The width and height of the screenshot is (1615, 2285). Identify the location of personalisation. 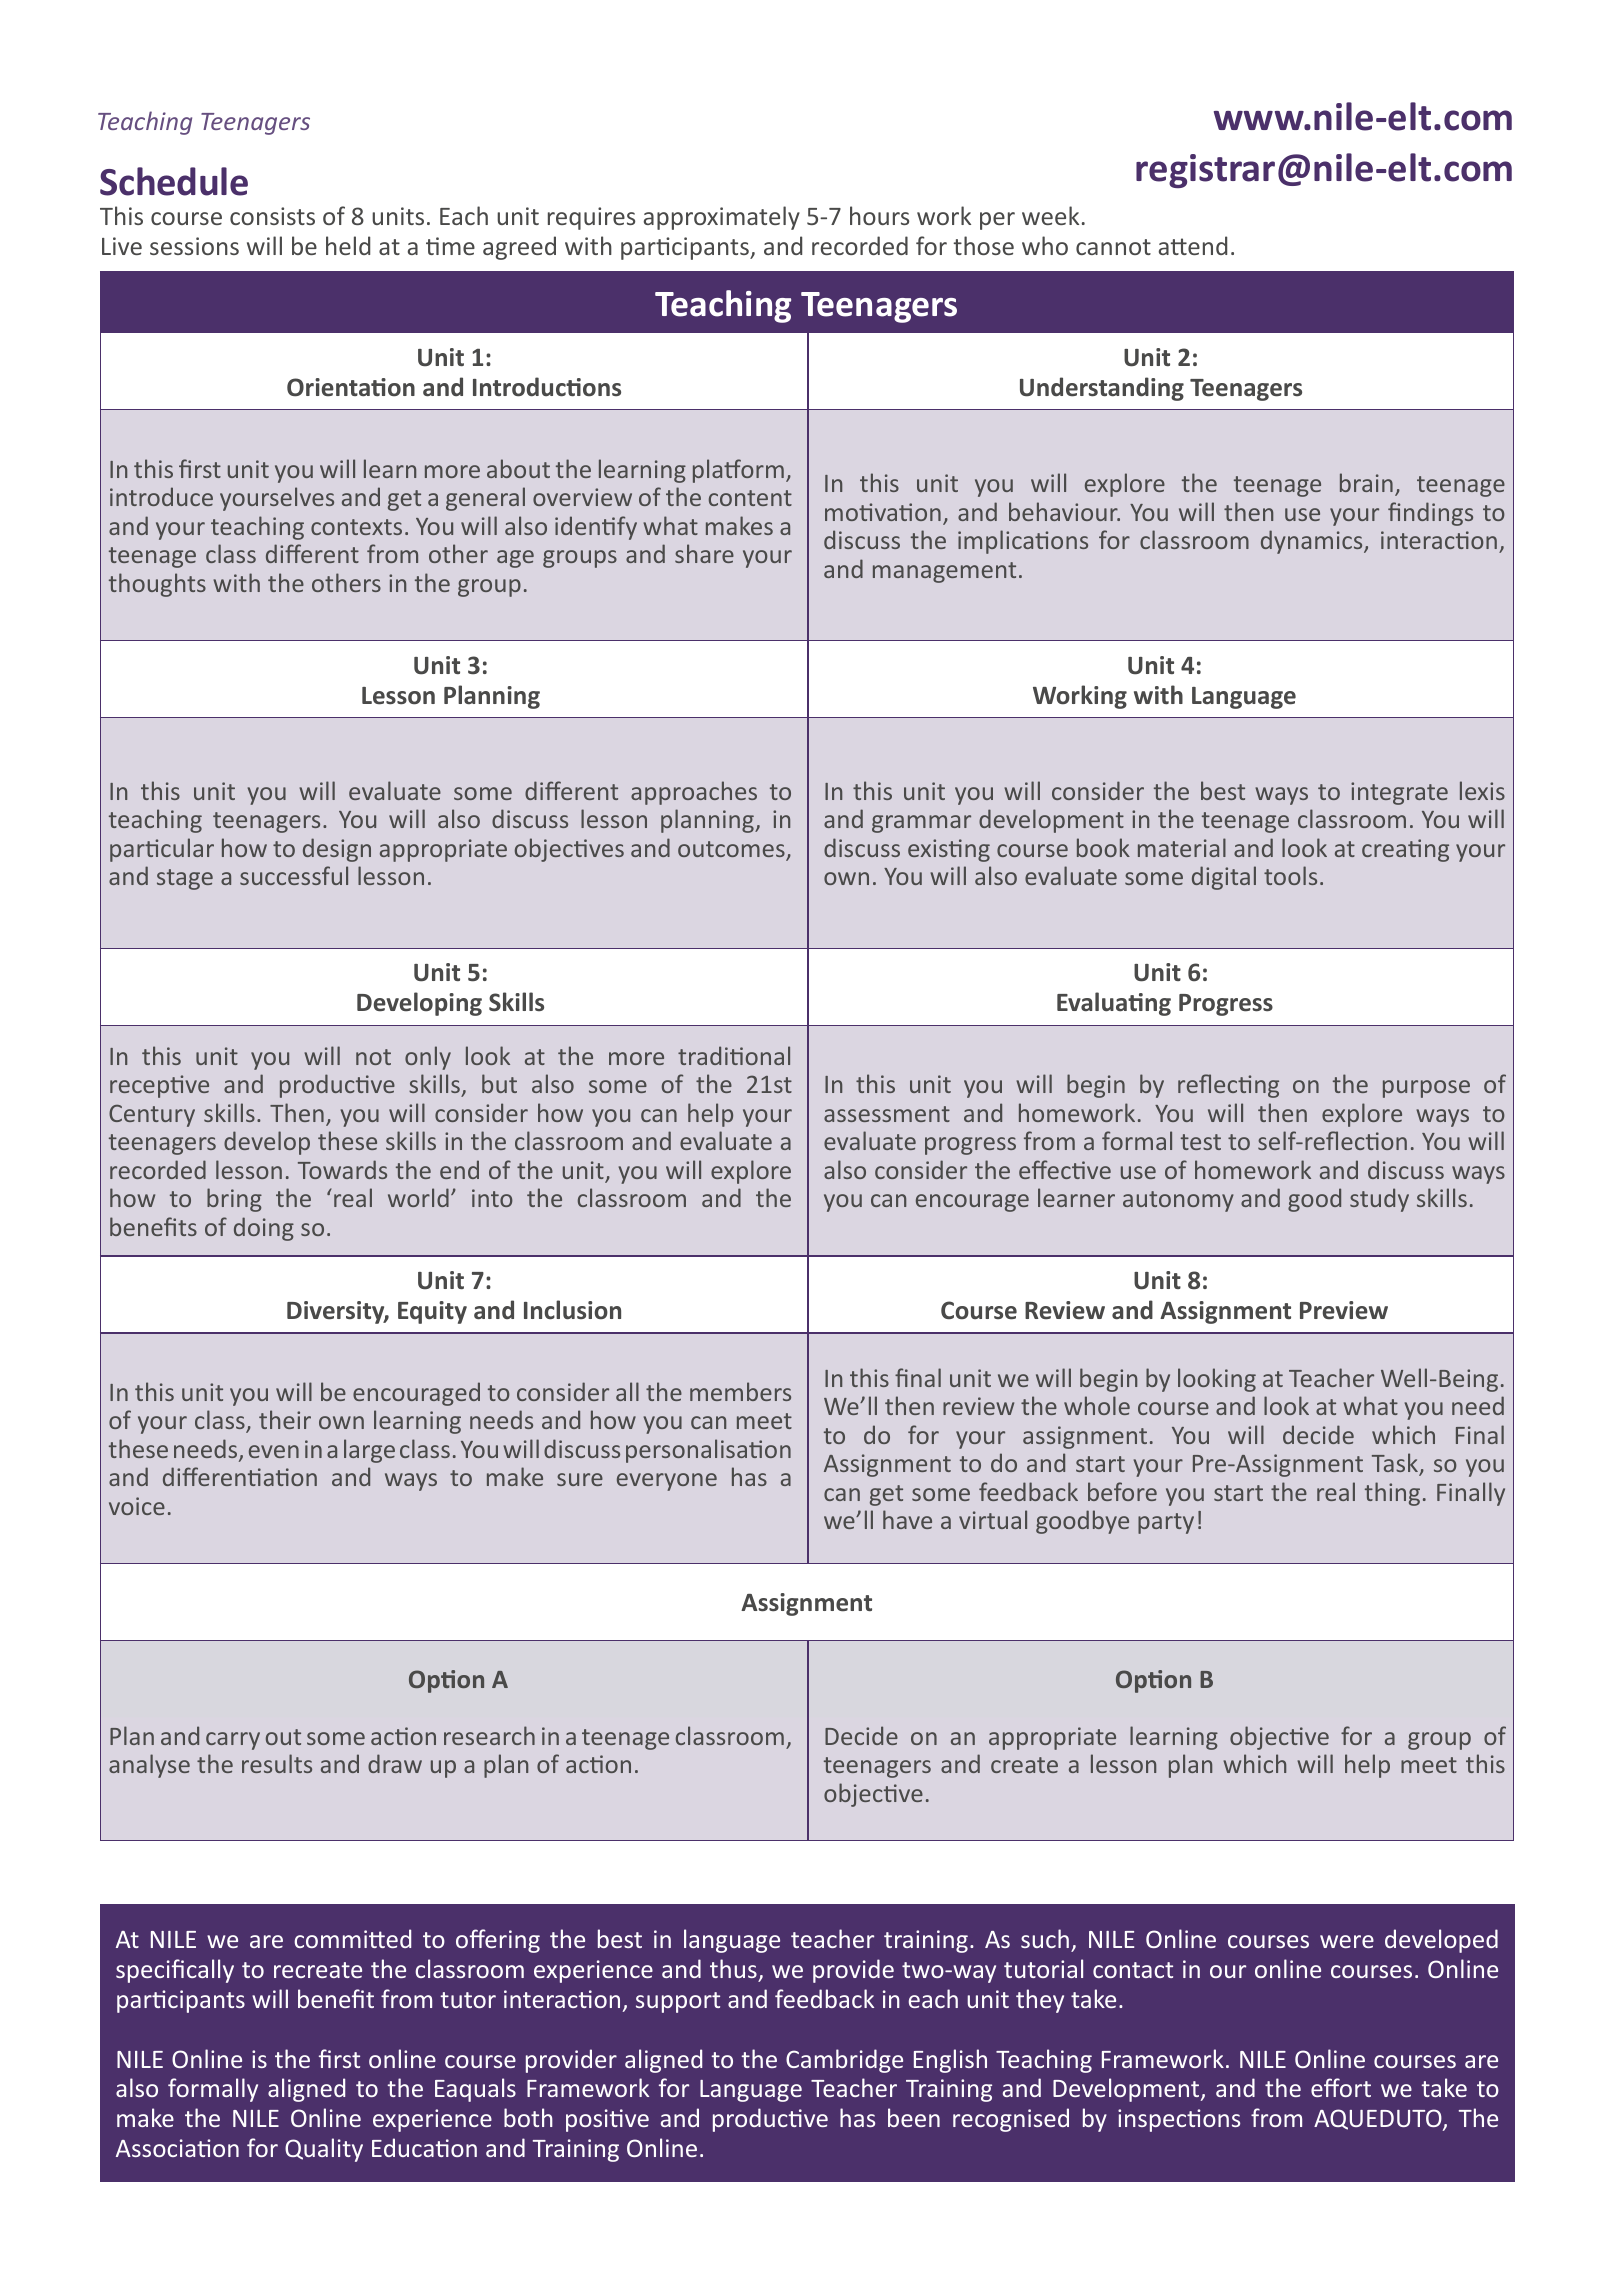
(708, 1451).
